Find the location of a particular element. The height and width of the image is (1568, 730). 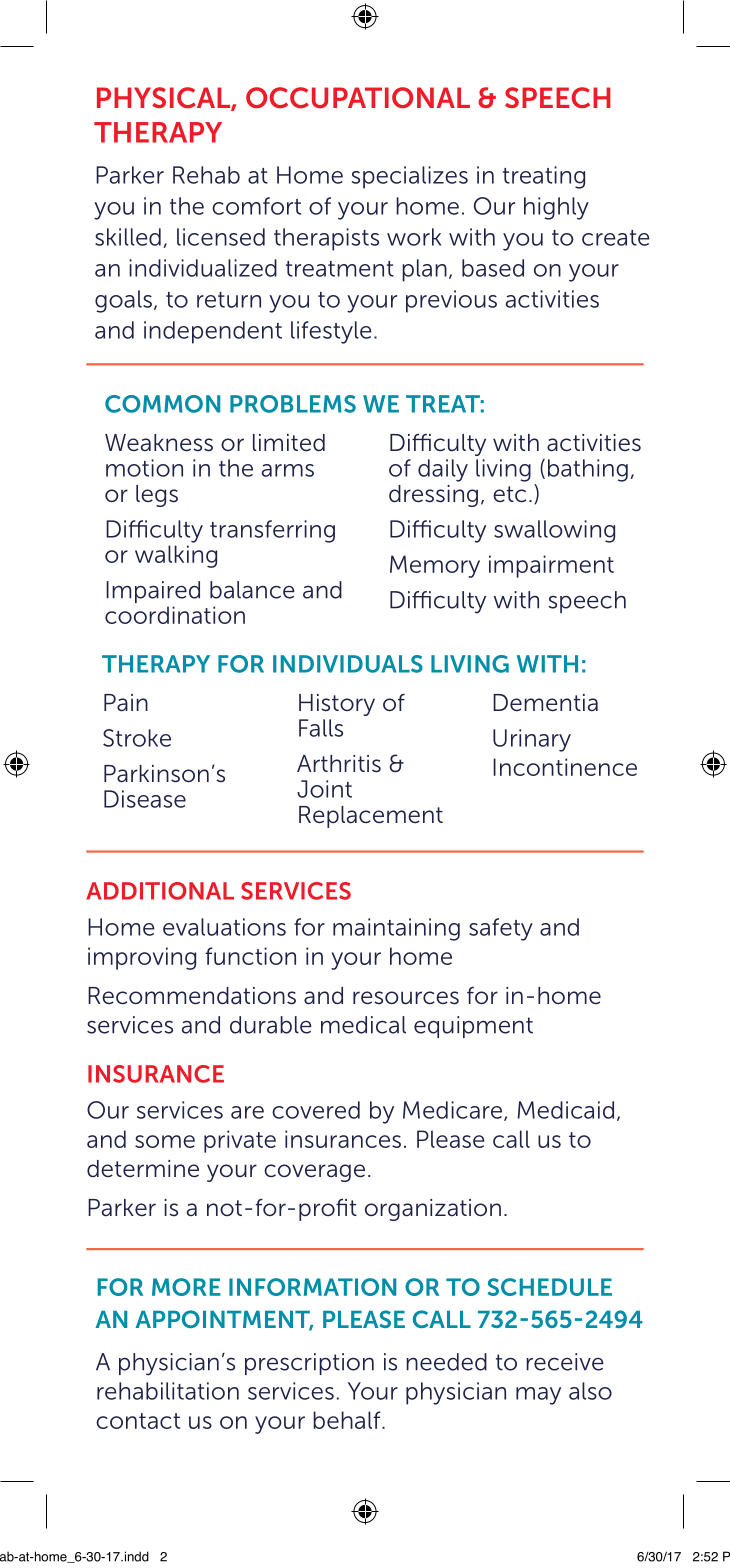

COMMON is located at coordinates (162, 404).
